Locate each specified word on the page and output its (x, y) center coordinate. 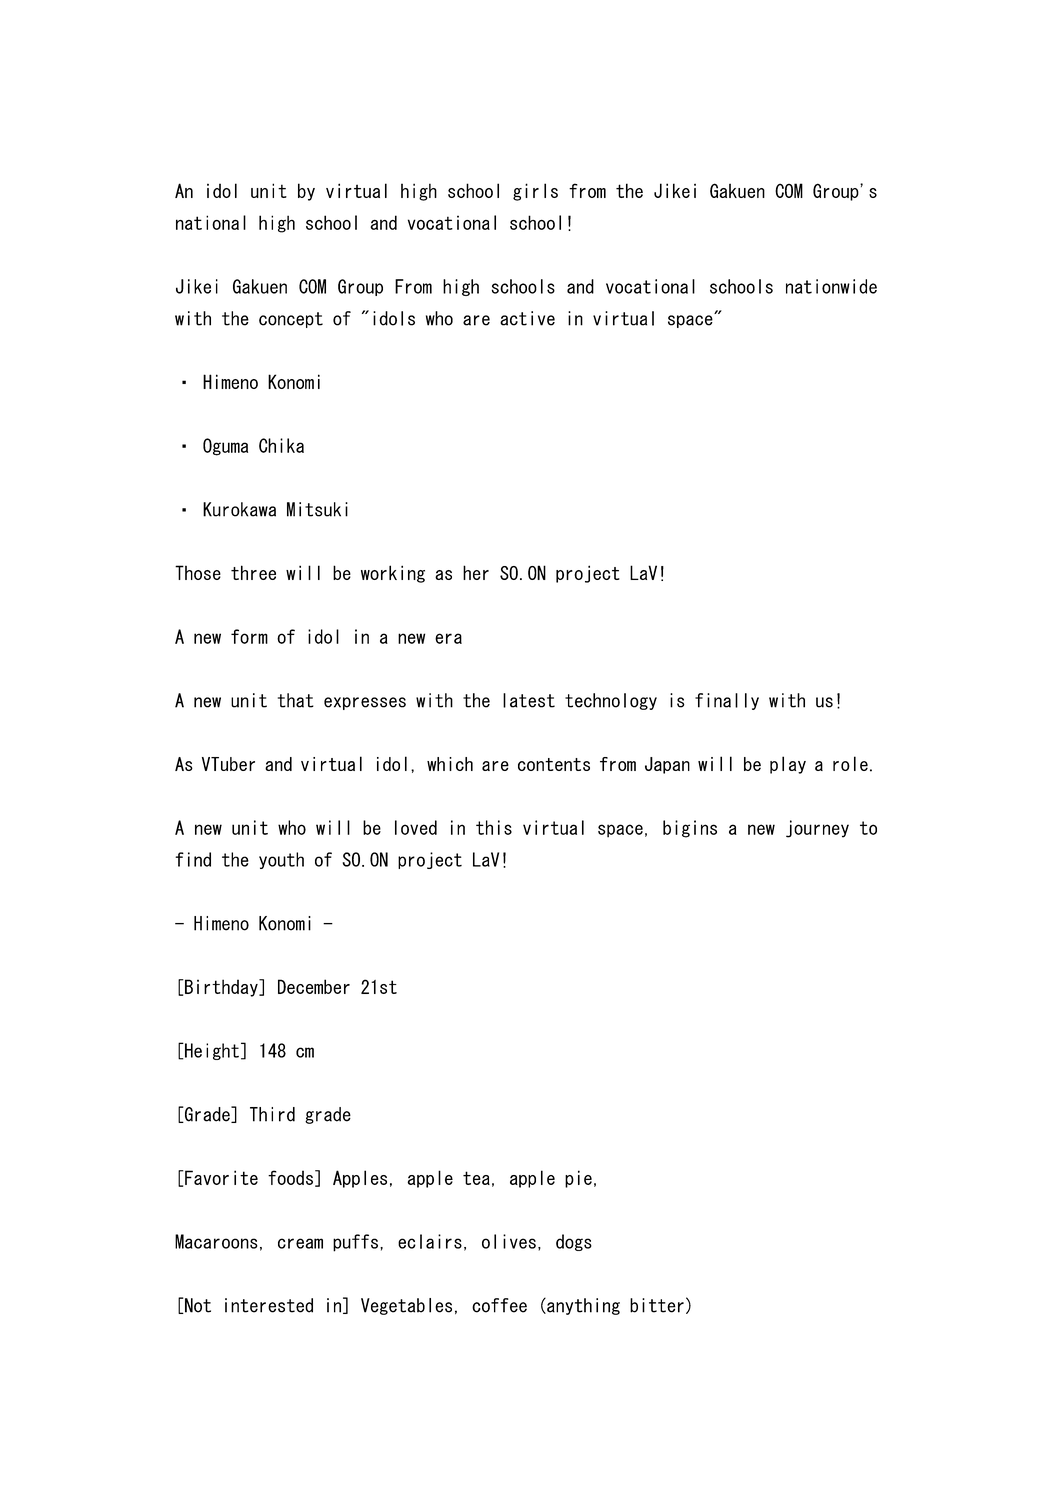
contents (554, 764)
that (296, 700)
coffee (499, 1305)
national (211, 222)
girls (535, 192)
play (788, 765)
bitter (657, 1305)
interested (269, 1305)
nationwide (831, 286)
